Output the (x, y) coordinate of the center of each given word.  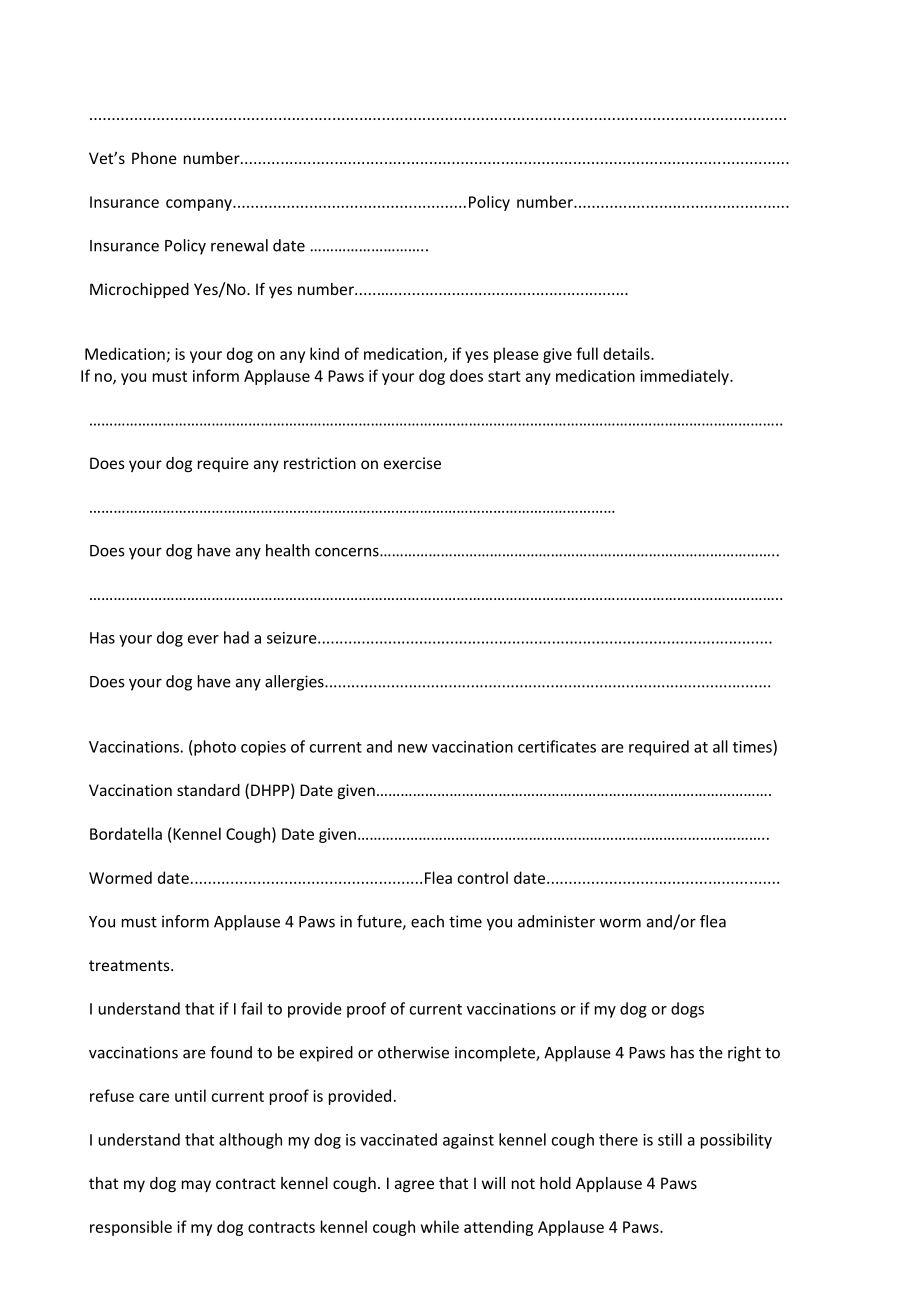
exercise (412, 463)
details (627, 353)
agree (414, 1186)
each (427, 921)
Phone (154, 158)
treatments (130, 965)
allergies (295, 683)
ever (203, 639)
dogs (687, 1010)
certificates (557, 746)
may (196, 1186)
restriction (320, 463)
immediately (685, 377)
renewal (239, 245)
